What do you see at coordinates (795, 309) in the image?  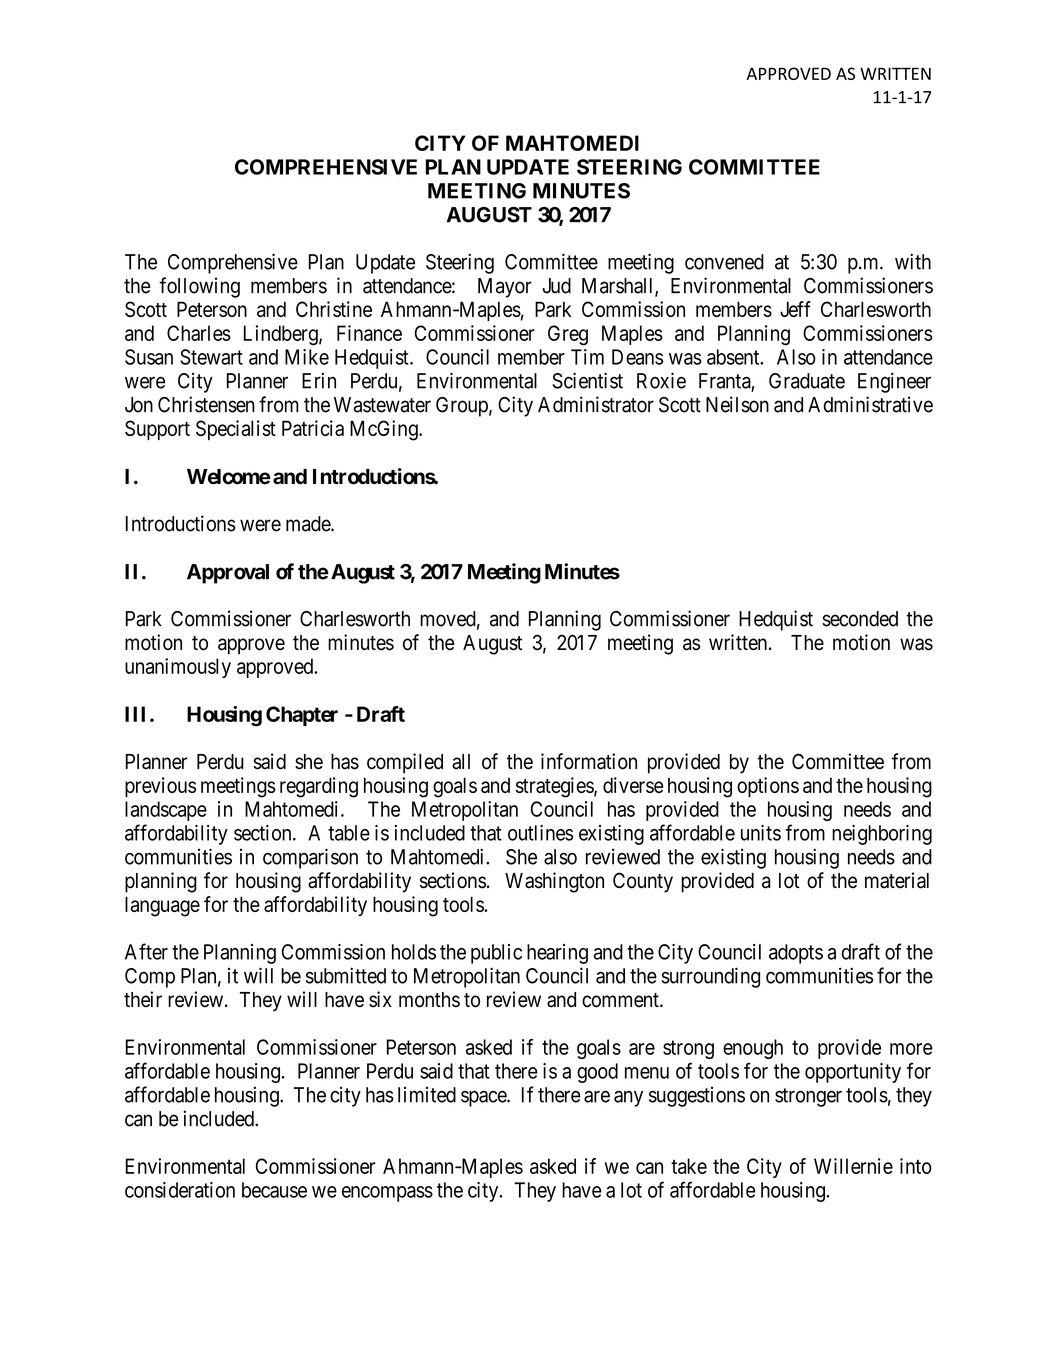 I see `Jeff` at bounding box center [795, 309].
